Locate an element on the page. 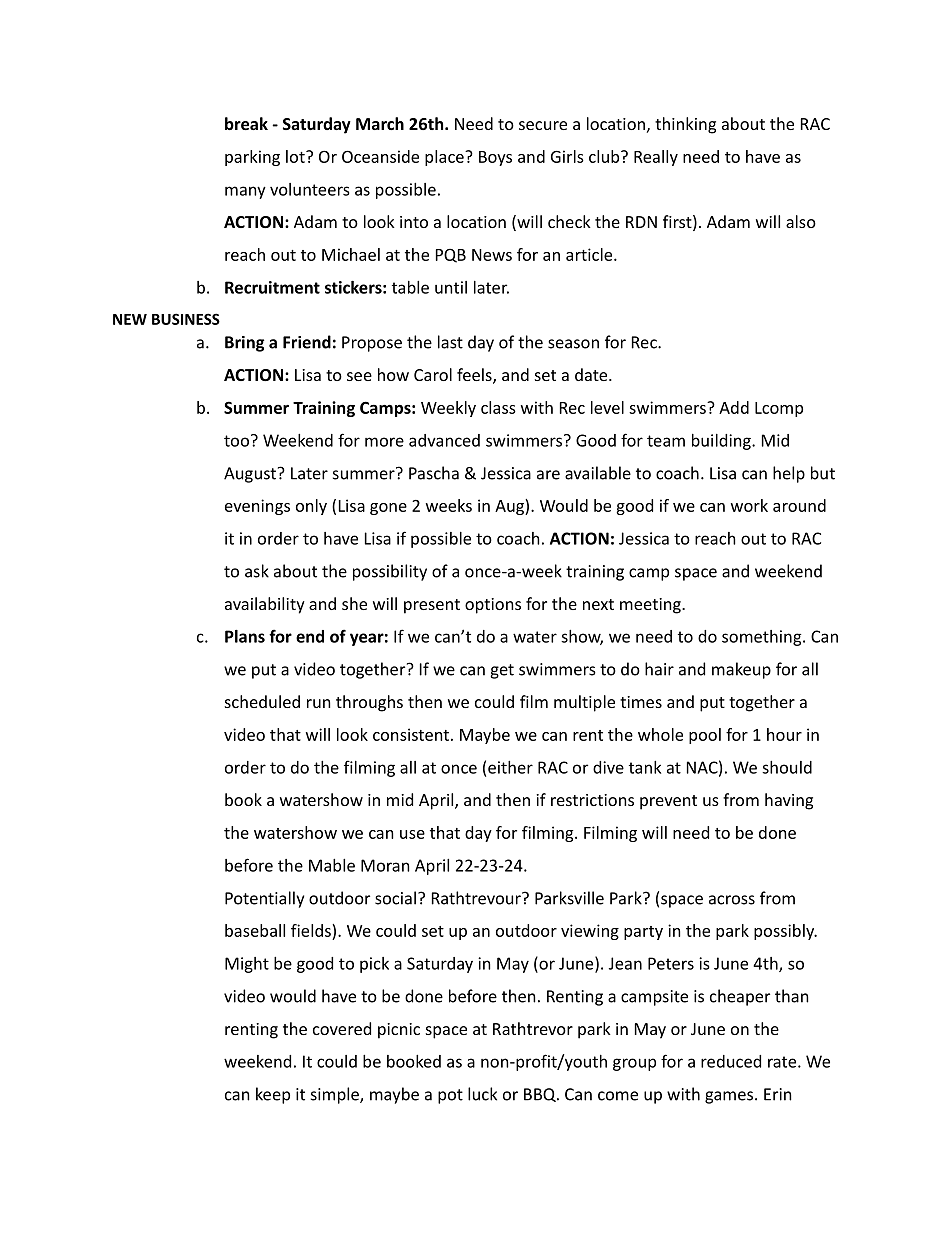  August is located at coordinates (250, 475).
